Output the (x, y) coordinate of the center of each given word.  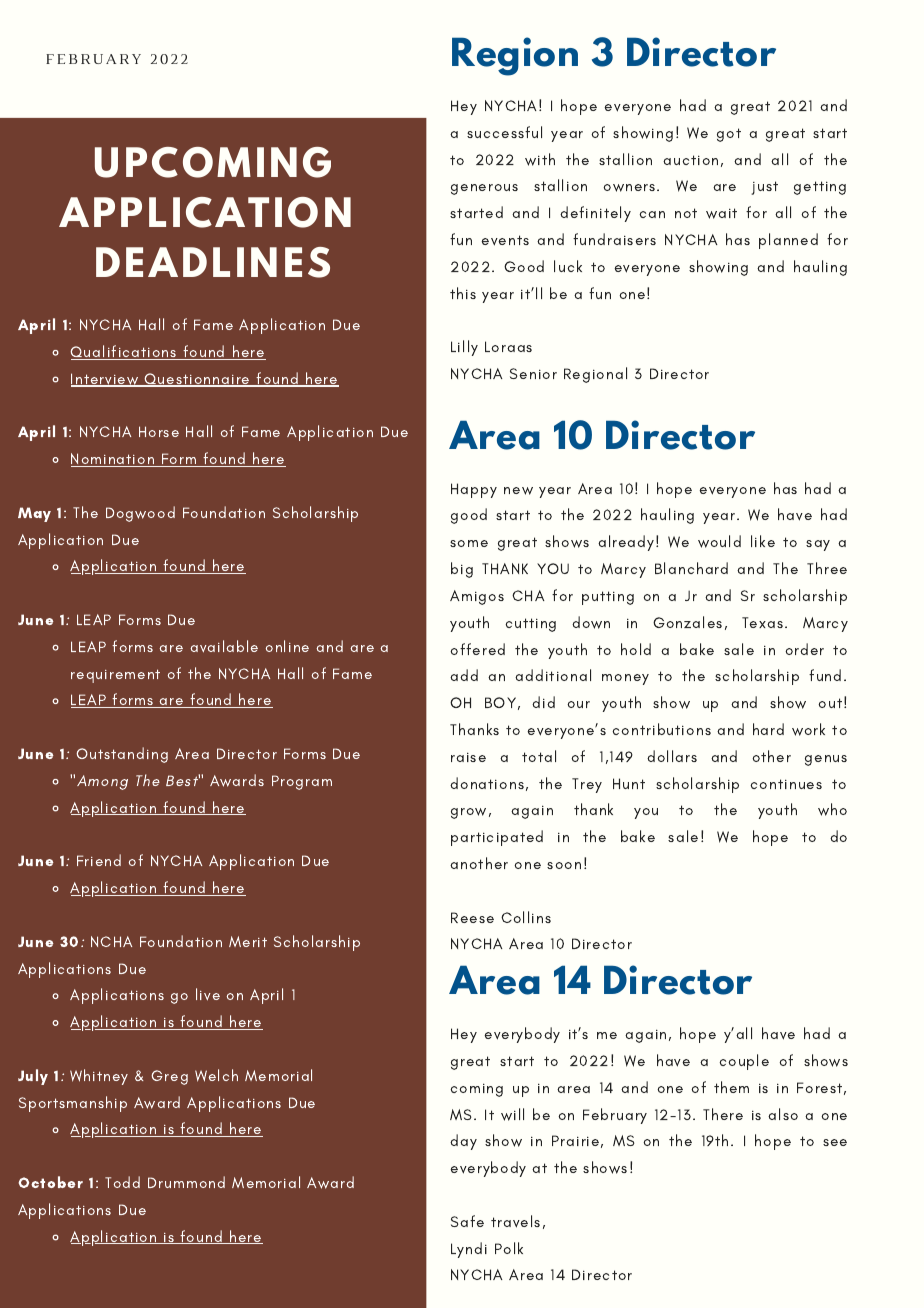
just (764, 188)
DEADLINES (213, 262)
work (808, 729)
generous (484, 189)
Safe (467, 1221)
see (835, 1142)
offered (477, 649)
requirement (115, 676)
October (50, 1182)
